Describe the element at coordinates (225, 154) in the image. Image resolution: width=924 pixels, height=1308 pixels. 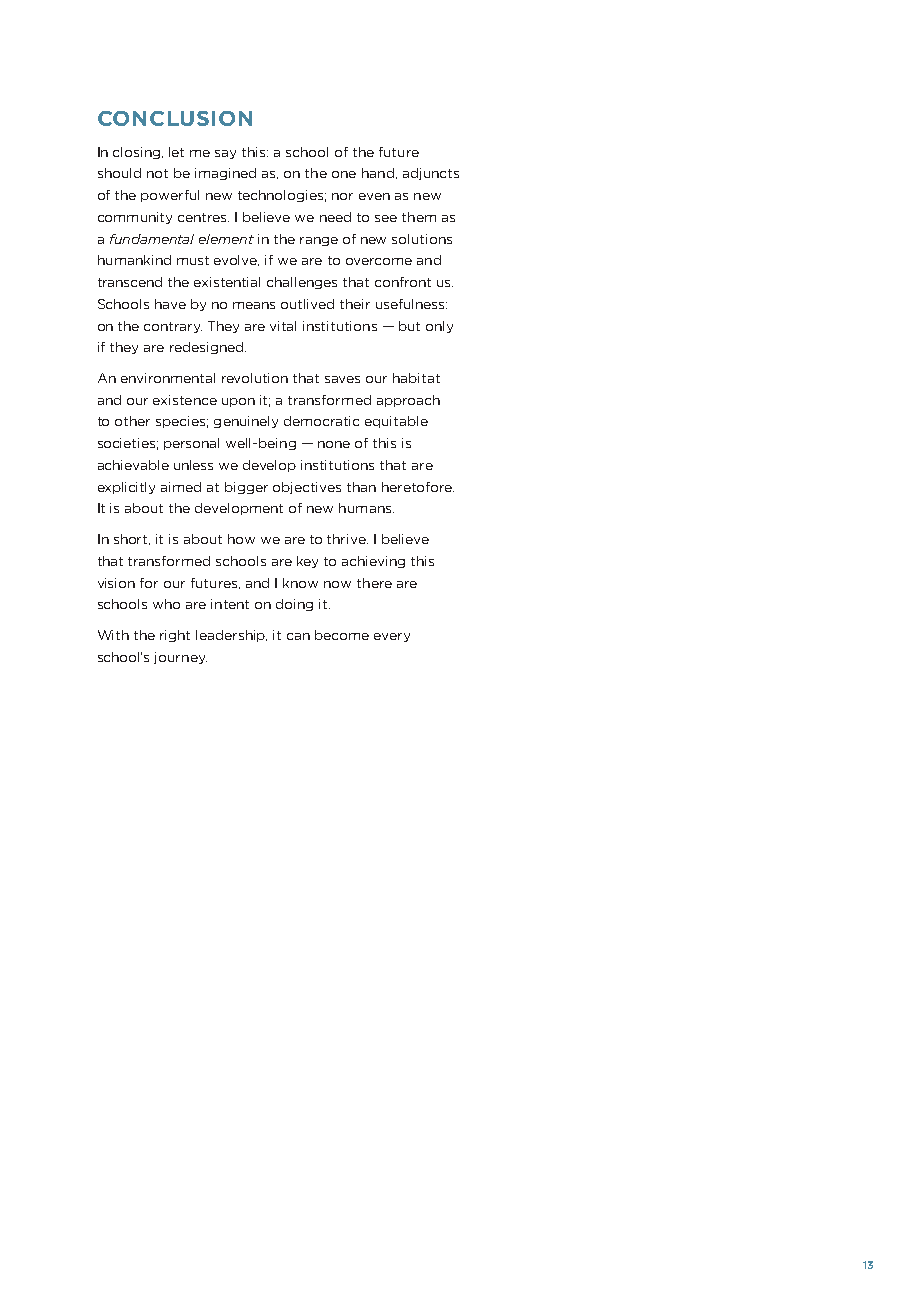
I see `say` at that location.
